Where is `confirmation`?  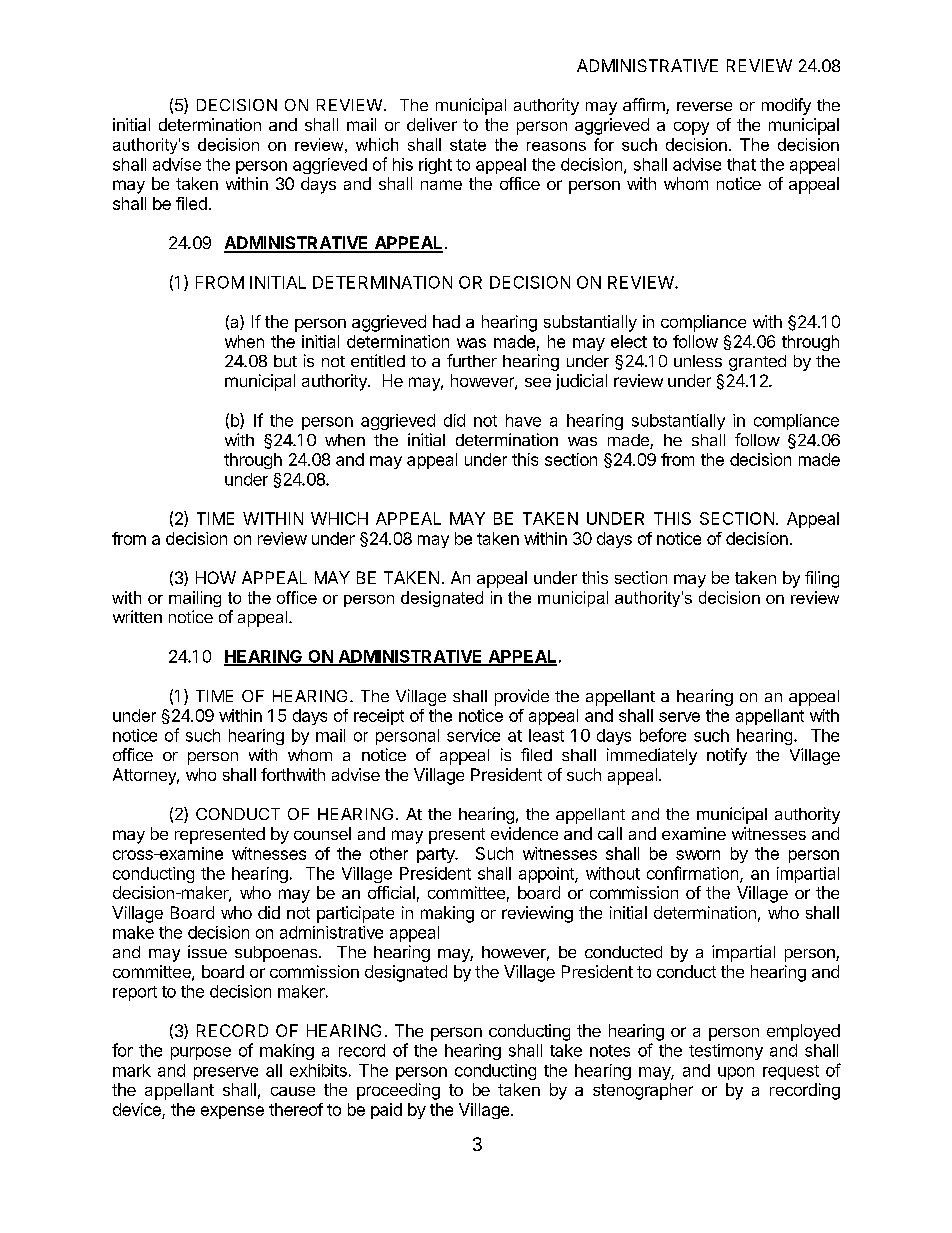 confirmation is located at coordinates (692, 873).
